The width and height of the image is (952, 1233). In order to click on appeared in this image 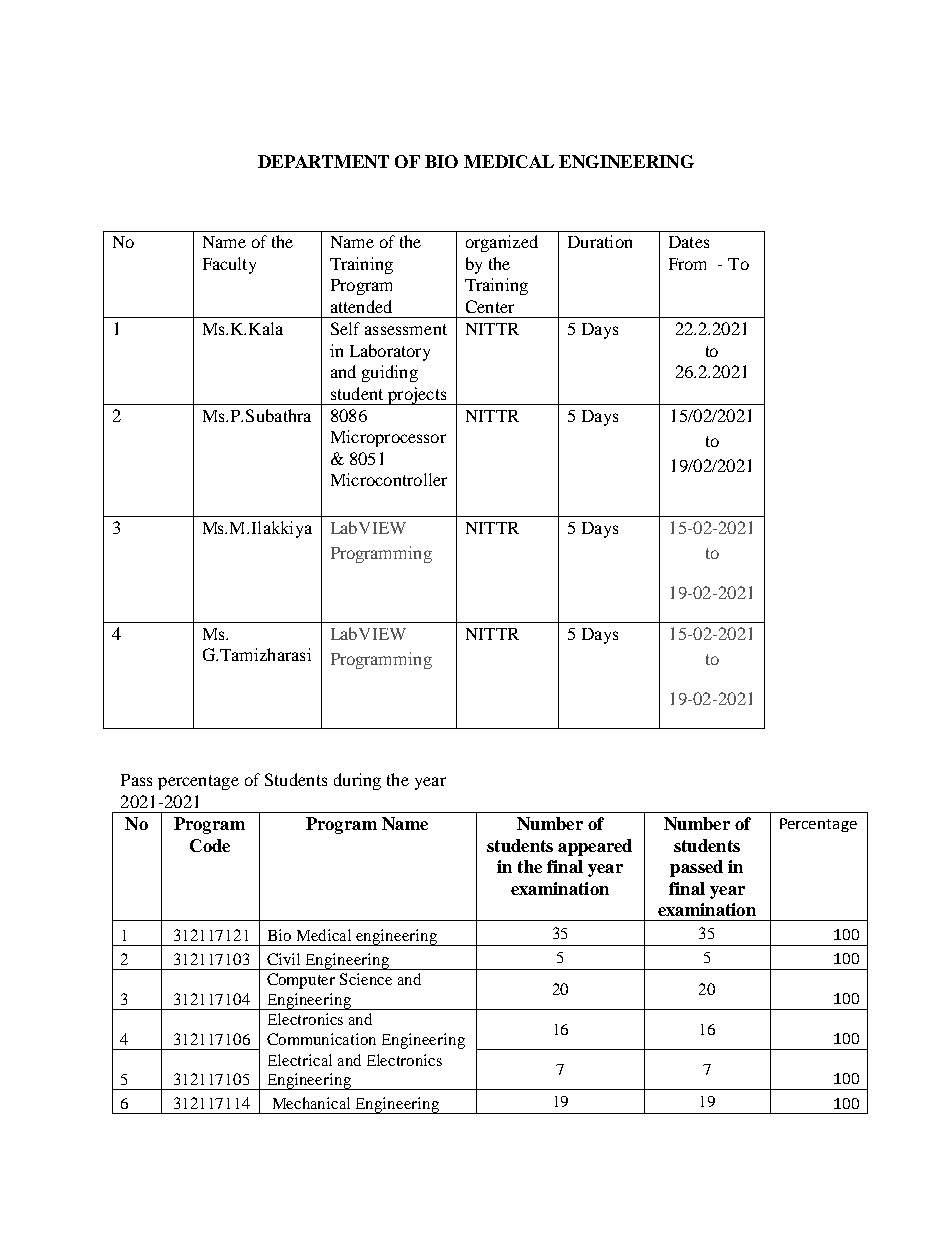, I will do `click(595, 847)`.
